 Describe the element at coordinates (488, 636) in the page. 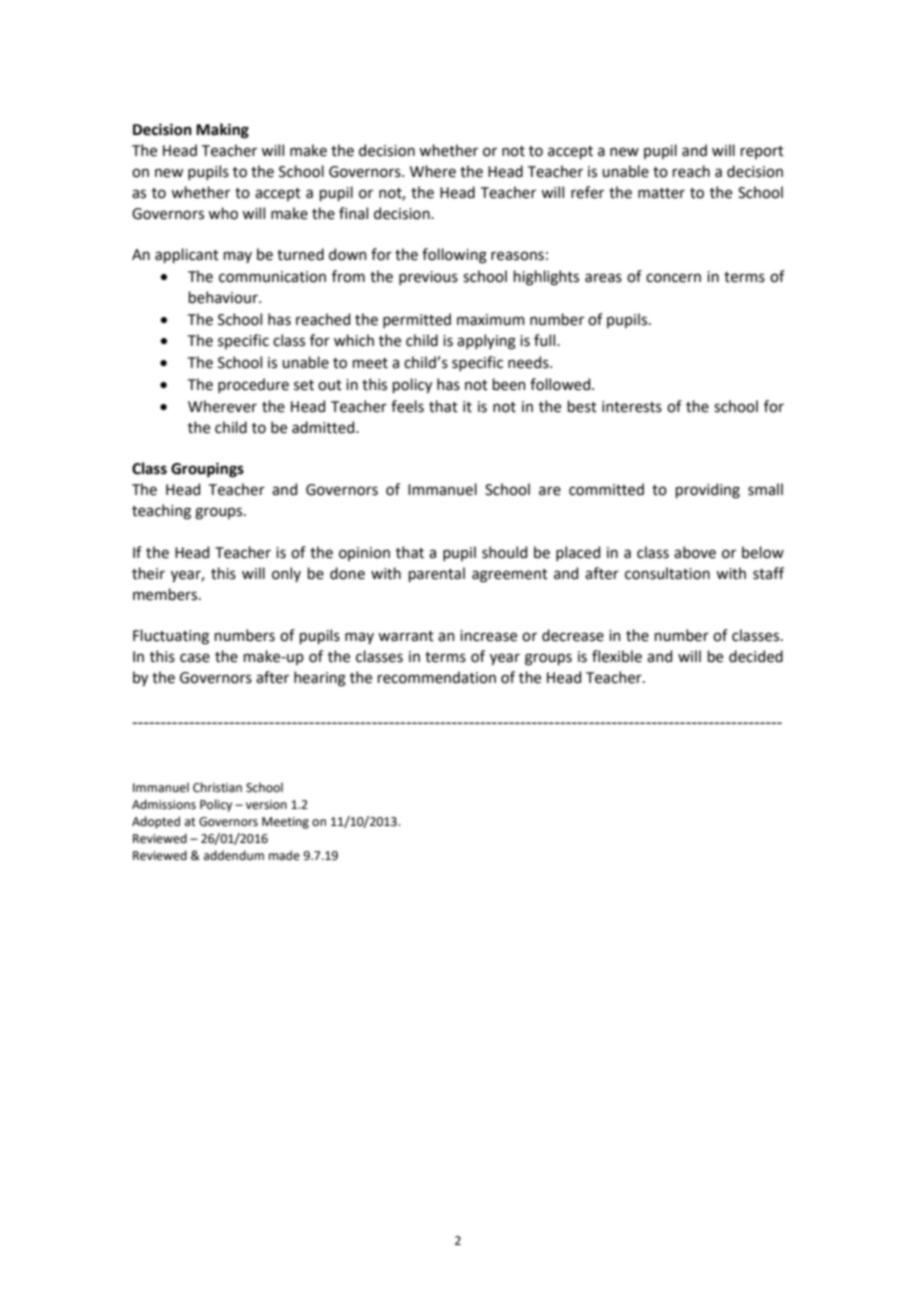

I see `increase` at that location.
